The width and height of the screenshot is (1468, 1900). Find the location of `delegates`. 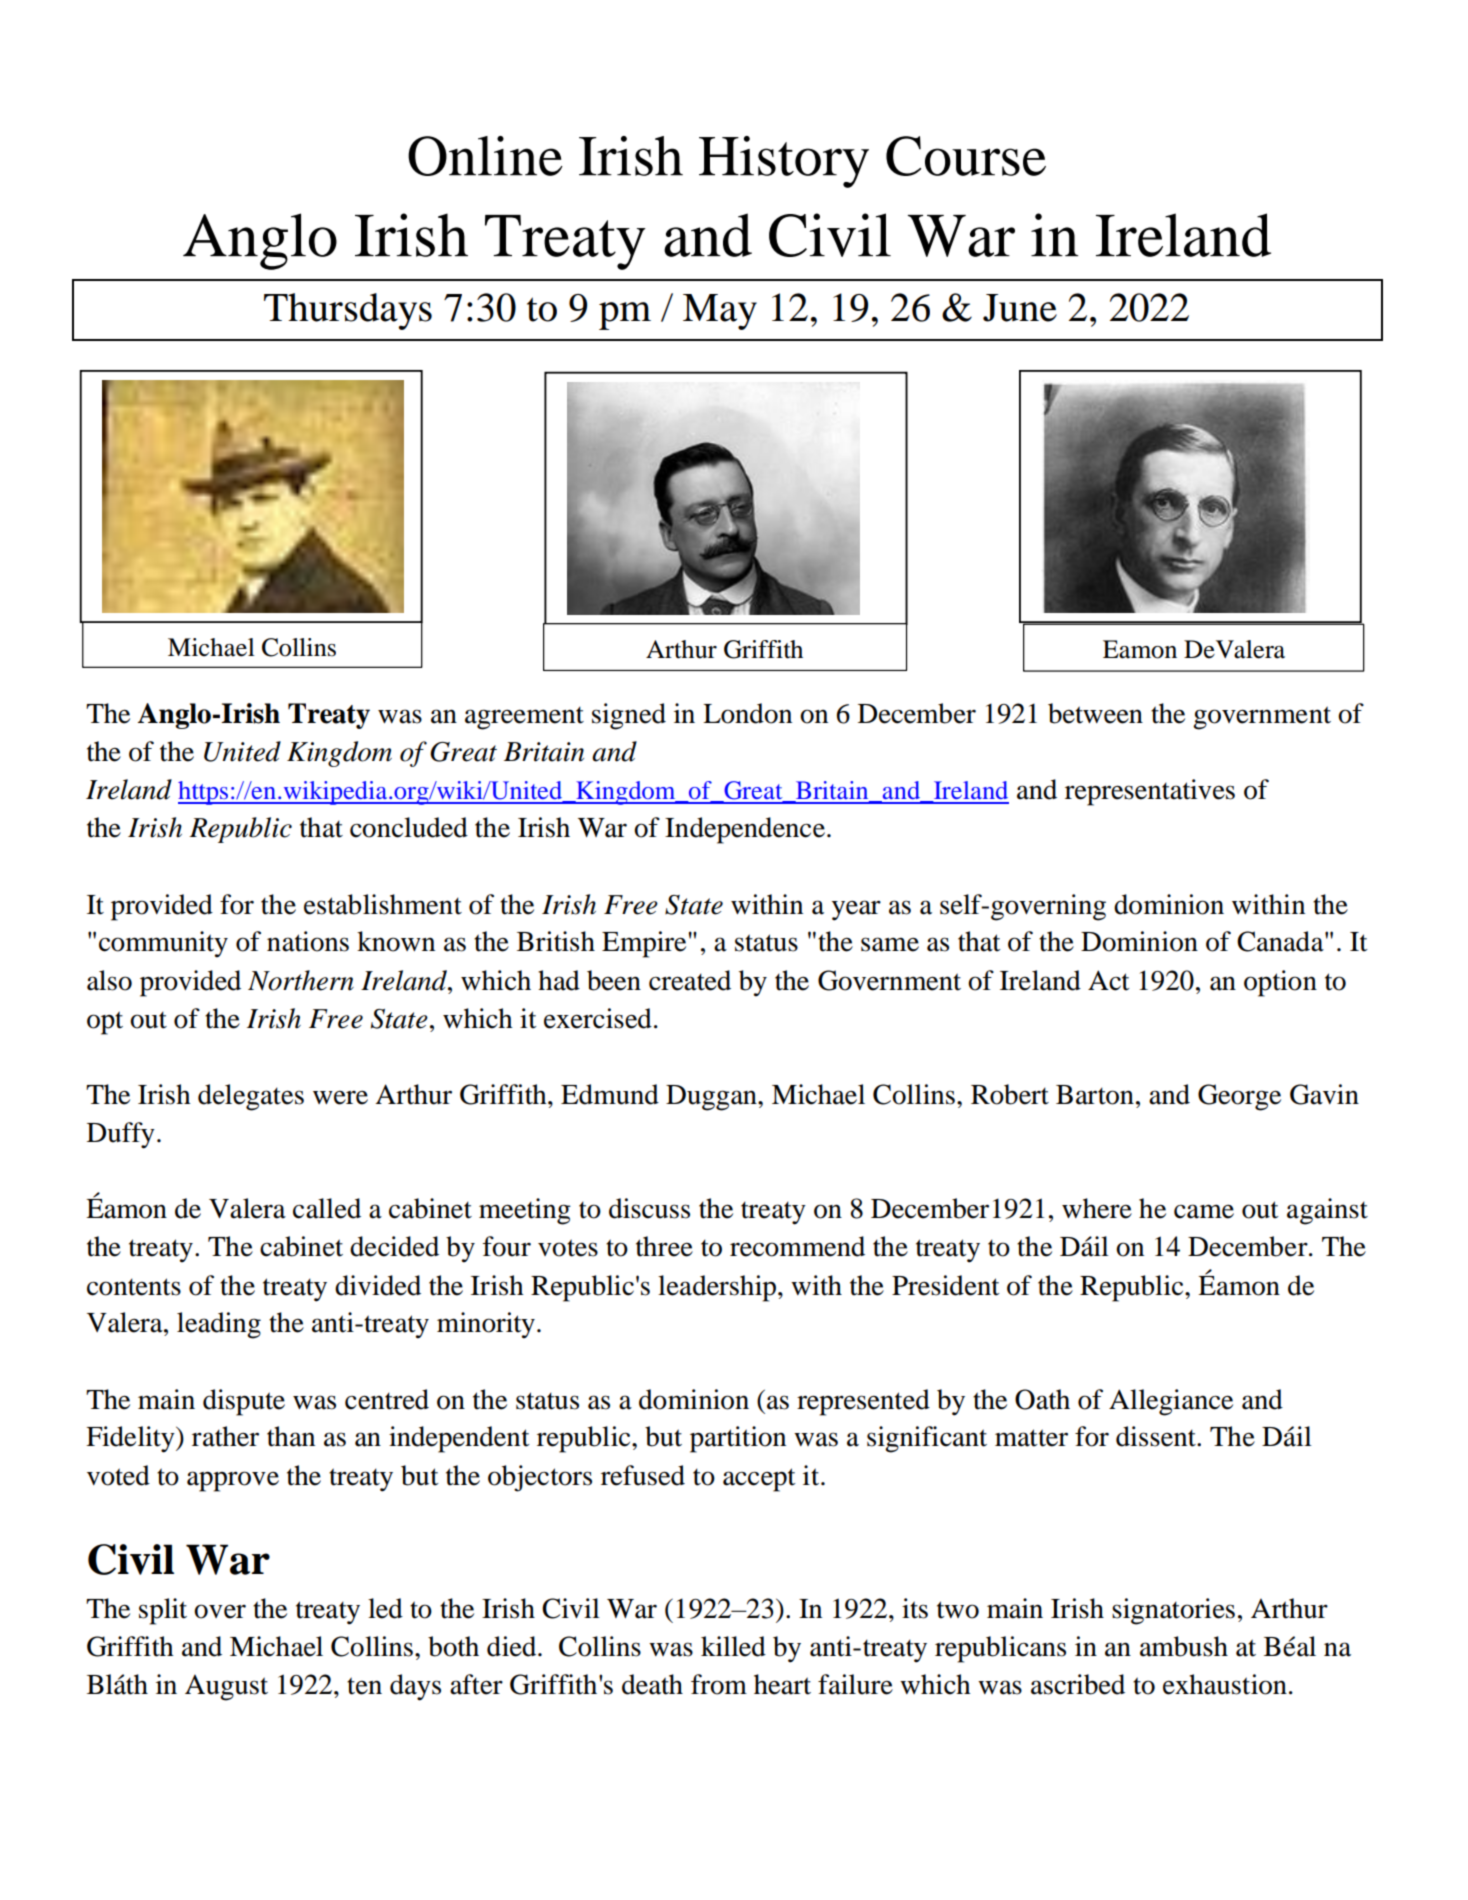

delegates is located at coordinates (251, 1097).
